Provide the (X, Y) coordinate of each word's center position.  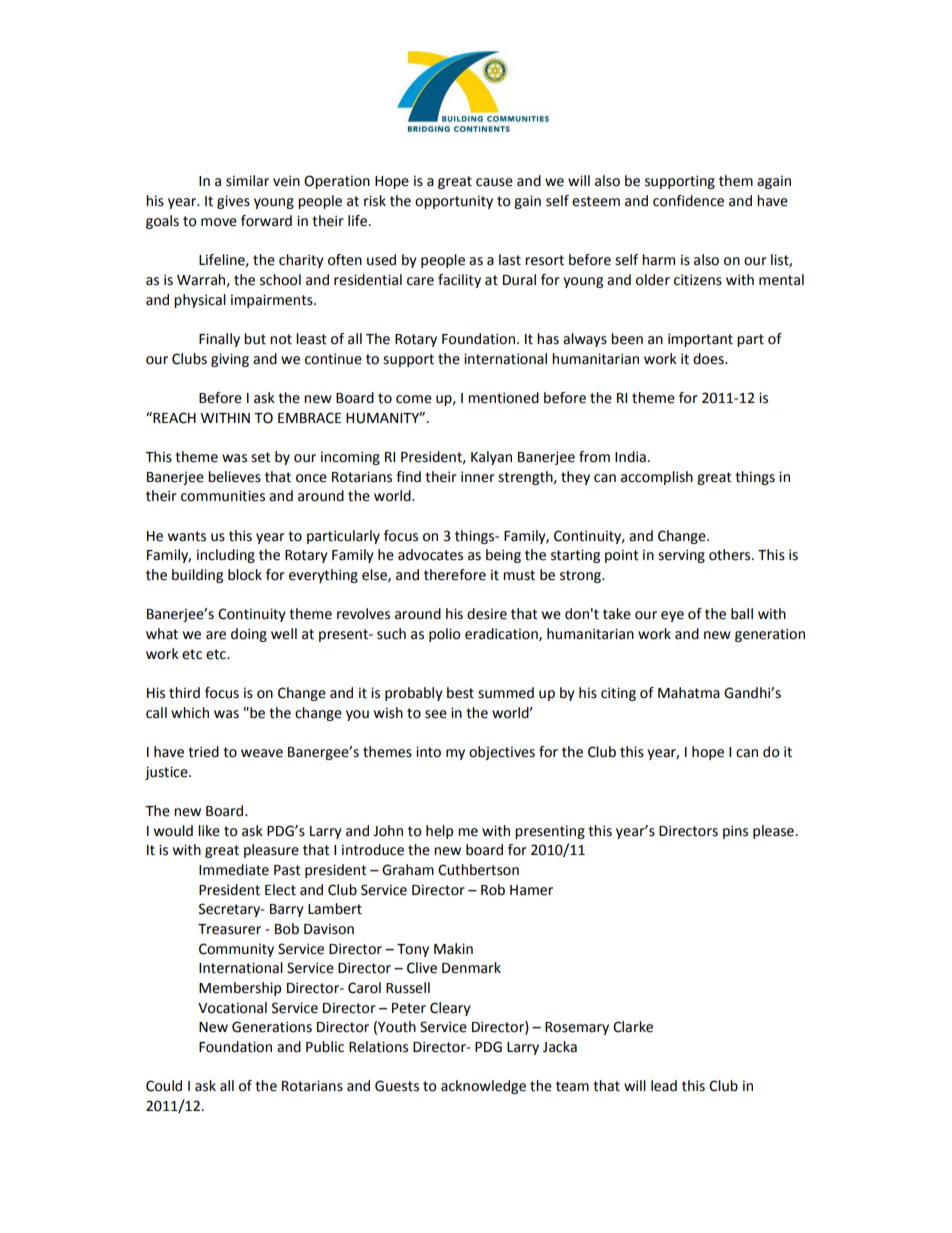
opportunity (454, 202)
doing (249, 635)
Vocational (232, 1008)
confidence (688, 201)
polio (444, 635)
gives (233, 202)
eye (672, 616)
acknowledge (483, 1087)
